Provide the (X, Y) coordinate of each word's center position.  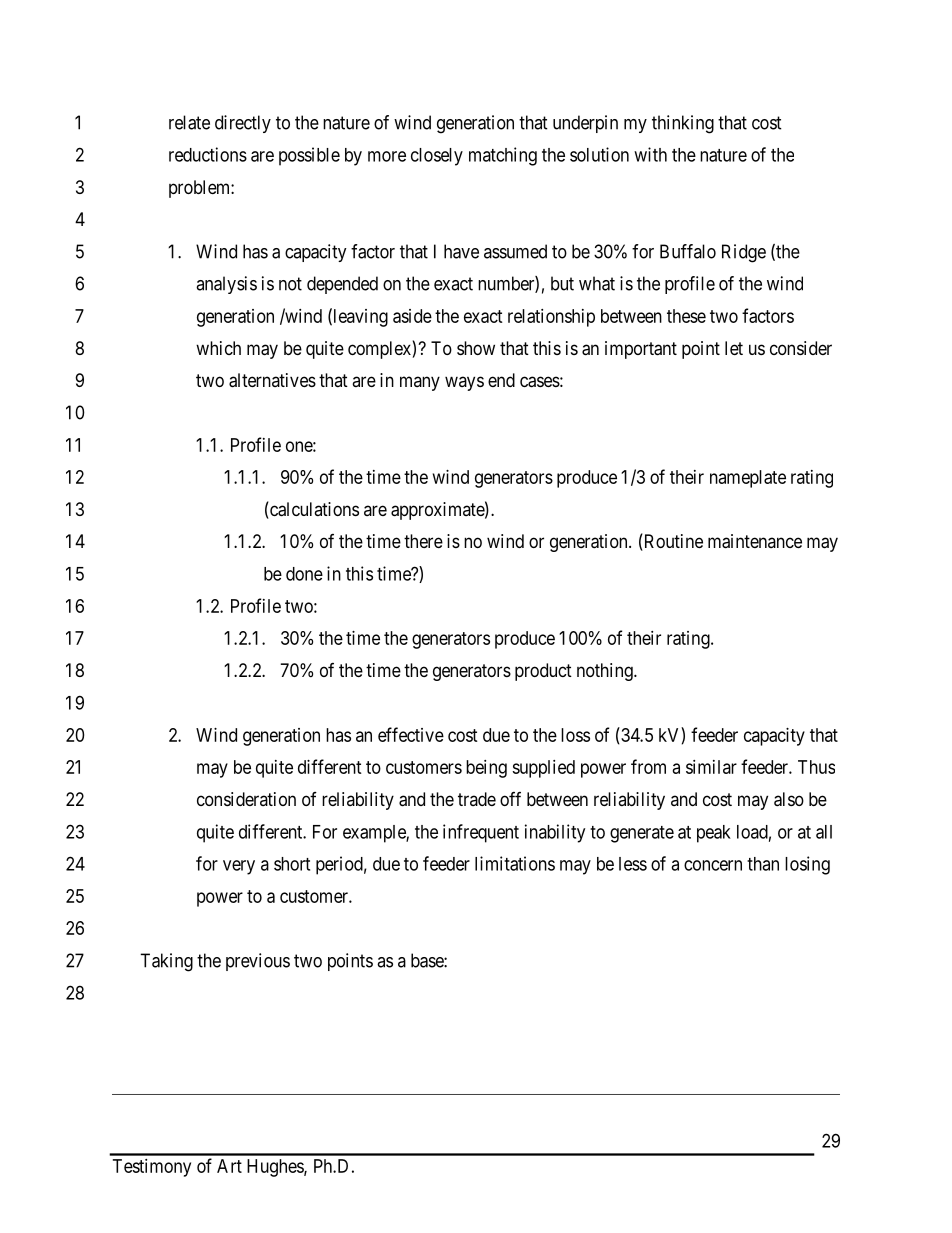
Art (229, 1166)
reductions (208, 154)
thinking (683, 124)
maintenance (755, 541)
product (543, 672)
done (304, 574)
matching (503, 156)
